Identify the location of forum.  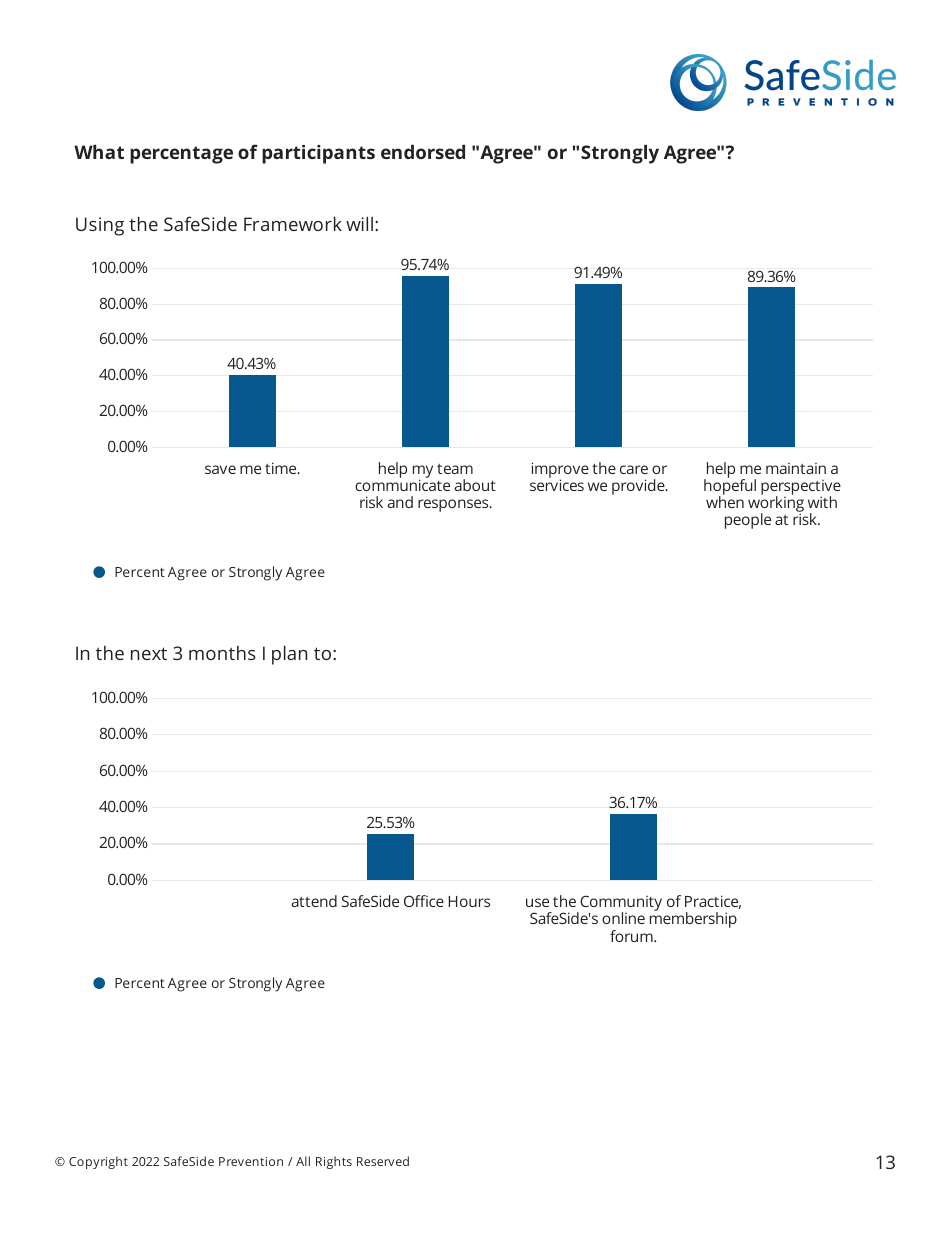
(632, 936).
